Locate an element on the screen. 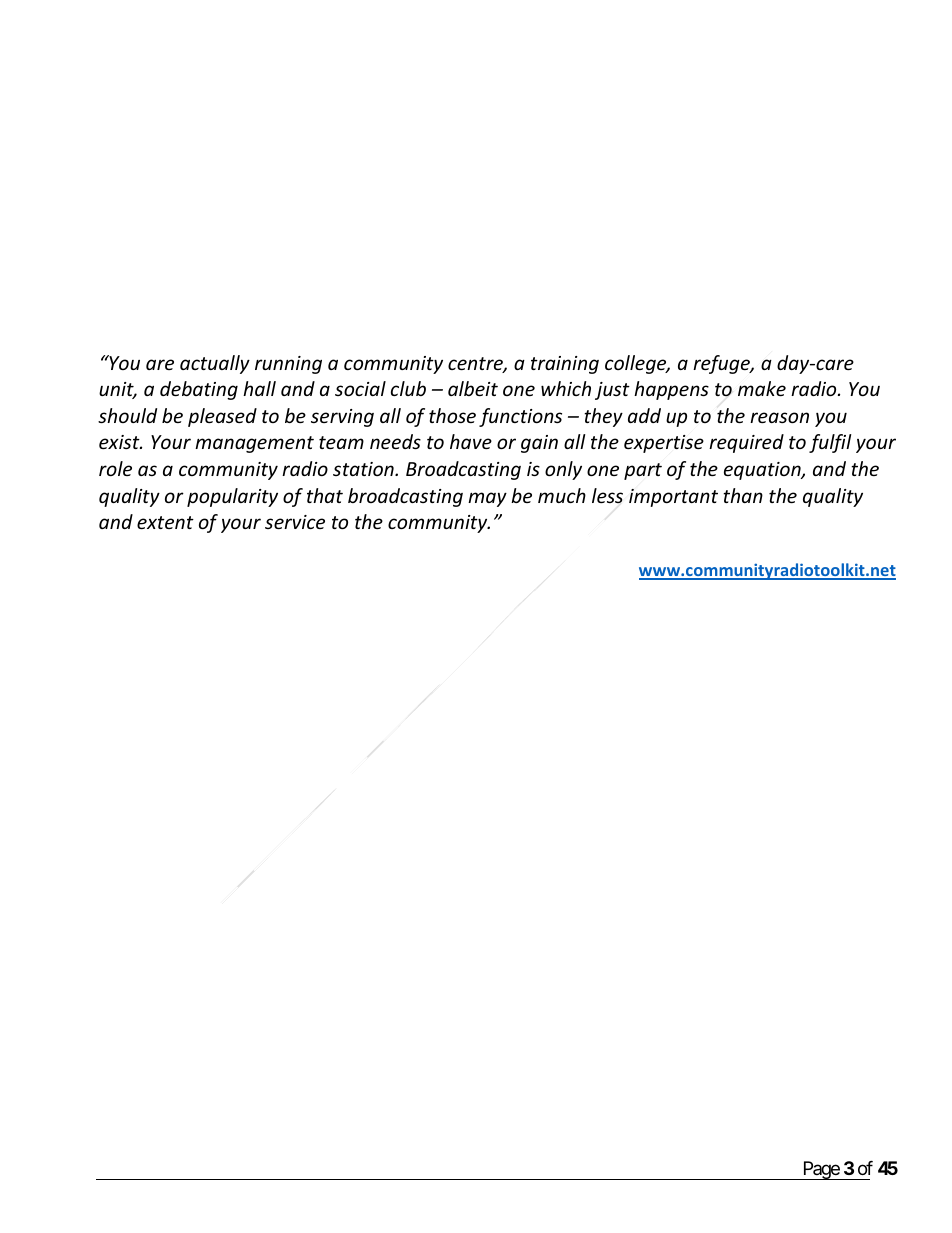 This screenshot has height=1233, width=952. make is located at coordinates (762, 388).
